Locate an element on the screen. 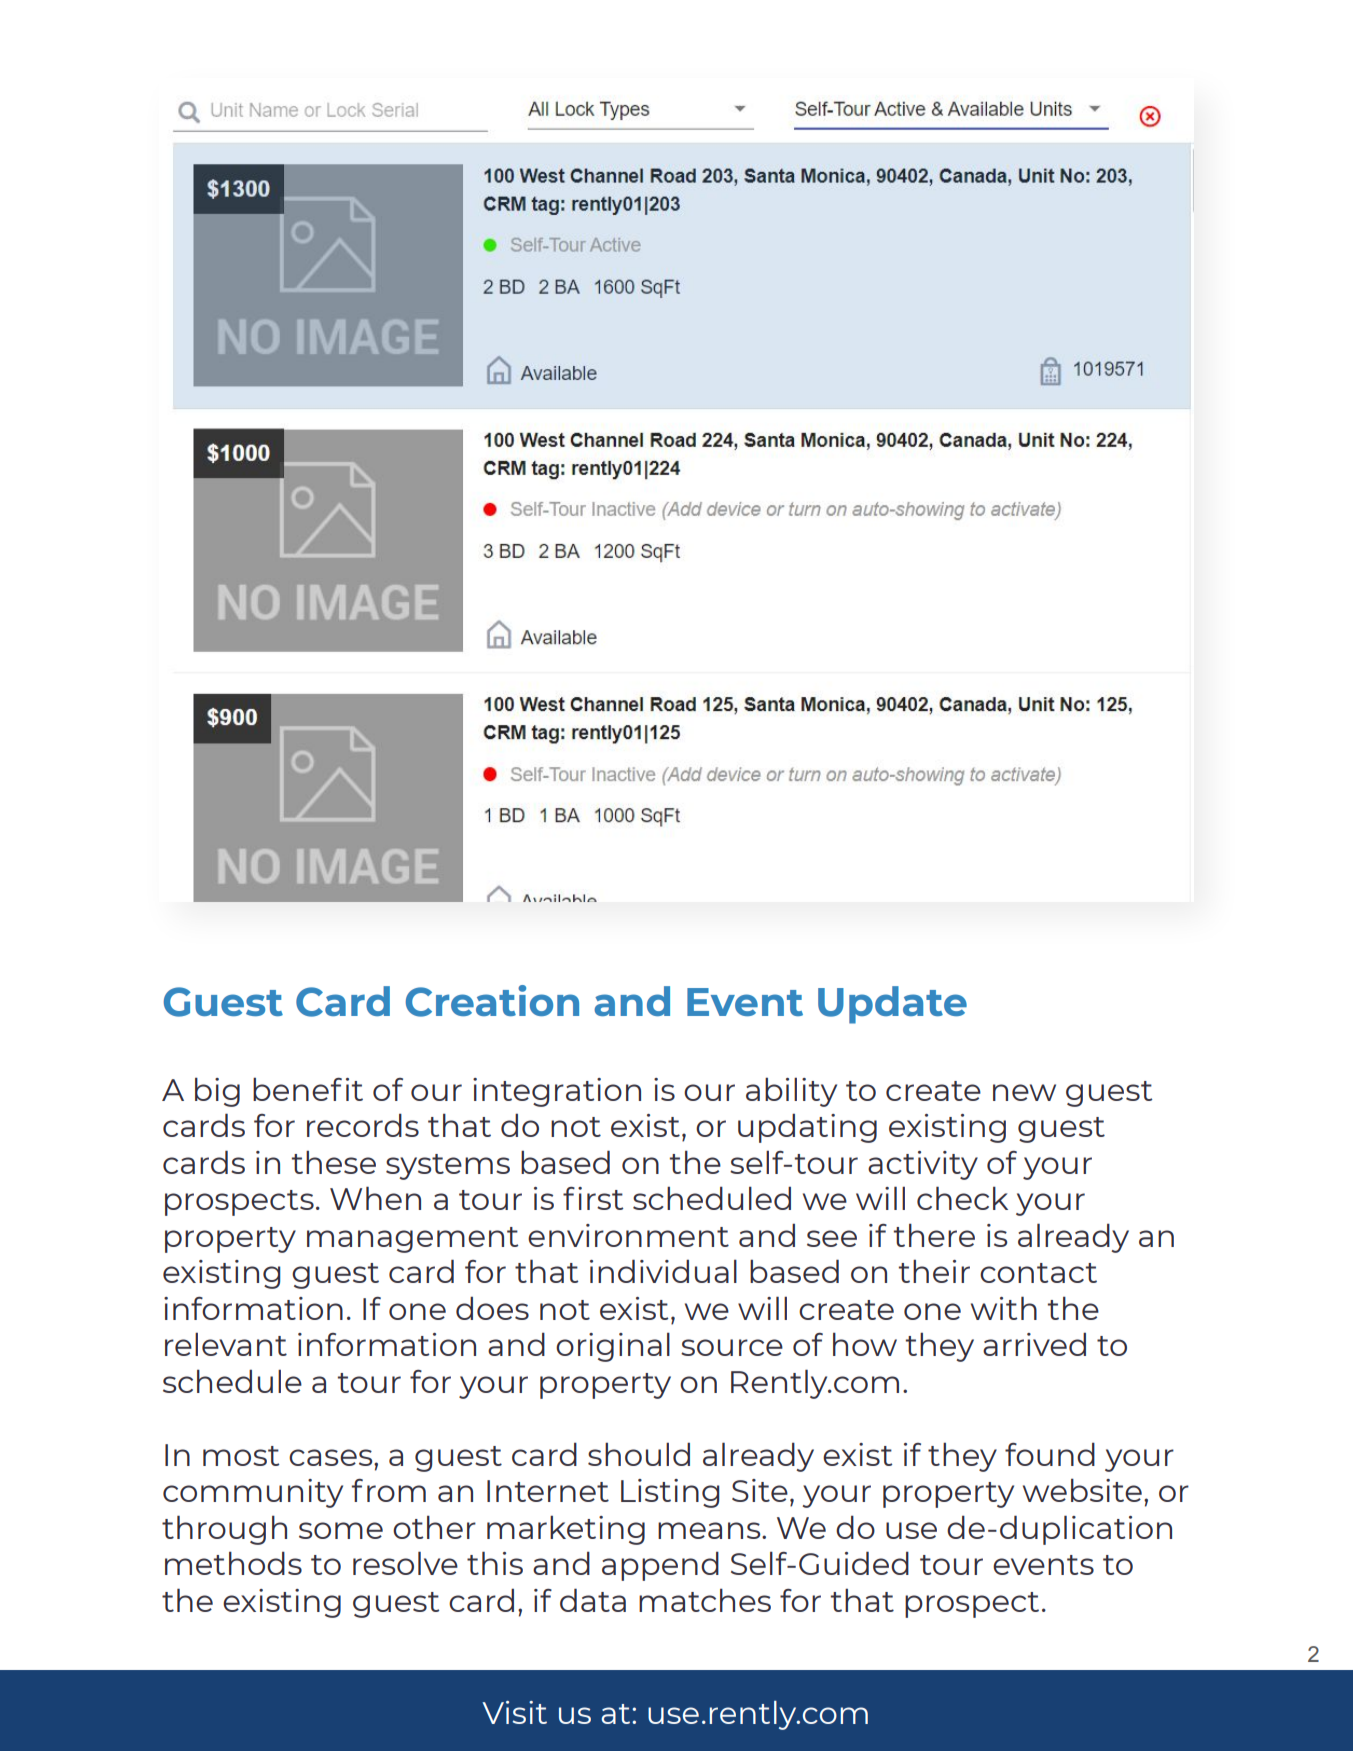 This screenshot has width=1353, height=1751. should is located at coordinates (639, 1454).
